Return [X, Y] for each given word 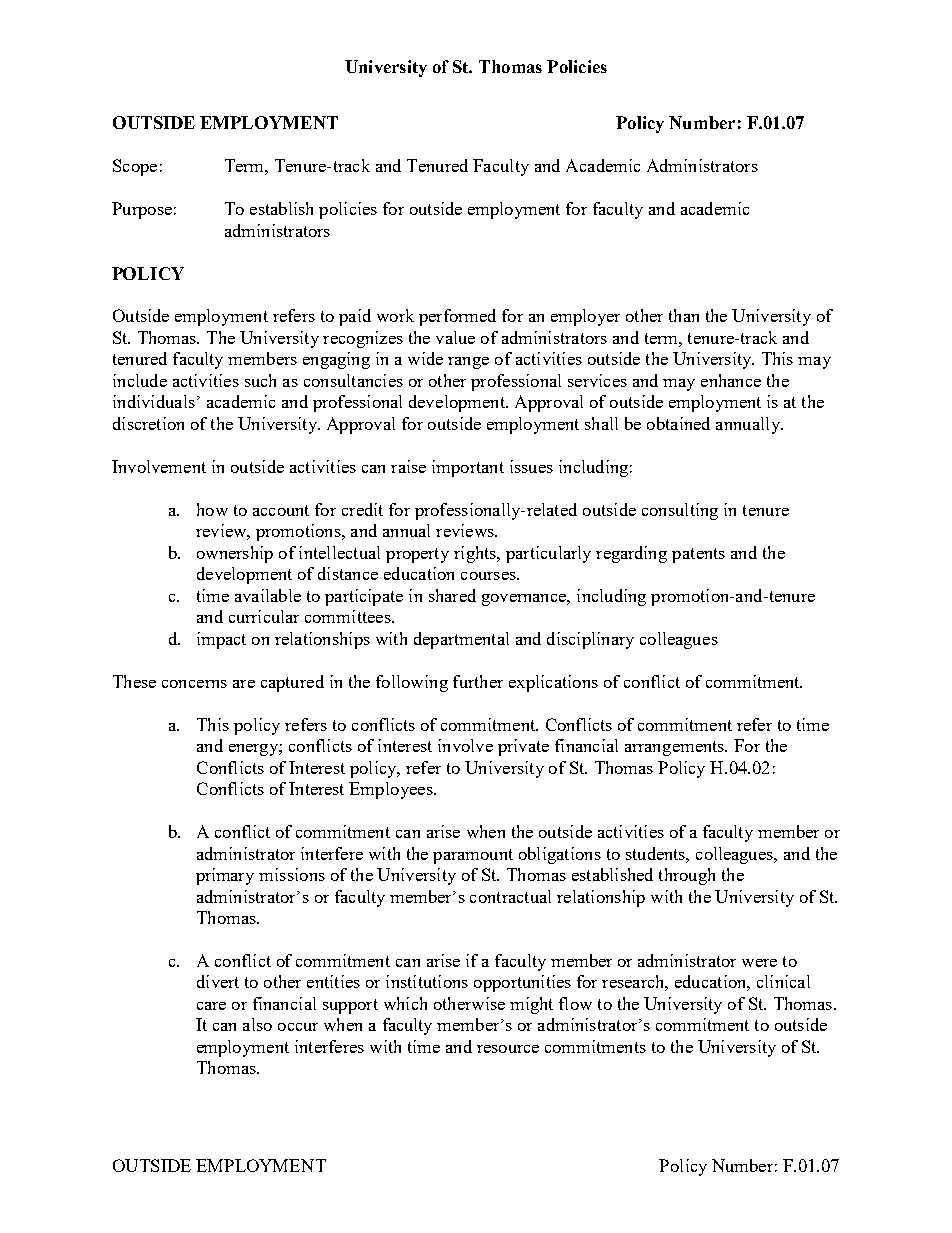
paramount [473, 856]
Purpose [142, 210]
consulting [680, 511]
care [211, 1006]
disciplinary [590, 640]
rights [476, 554]
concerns [194, 684]
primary [225, 876]
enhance [731, 380]
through [687, 876]
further [478, 681]
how [212, 509]
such [260, 380]
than [684, 315]
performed [457, 317]
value [455, 337]
